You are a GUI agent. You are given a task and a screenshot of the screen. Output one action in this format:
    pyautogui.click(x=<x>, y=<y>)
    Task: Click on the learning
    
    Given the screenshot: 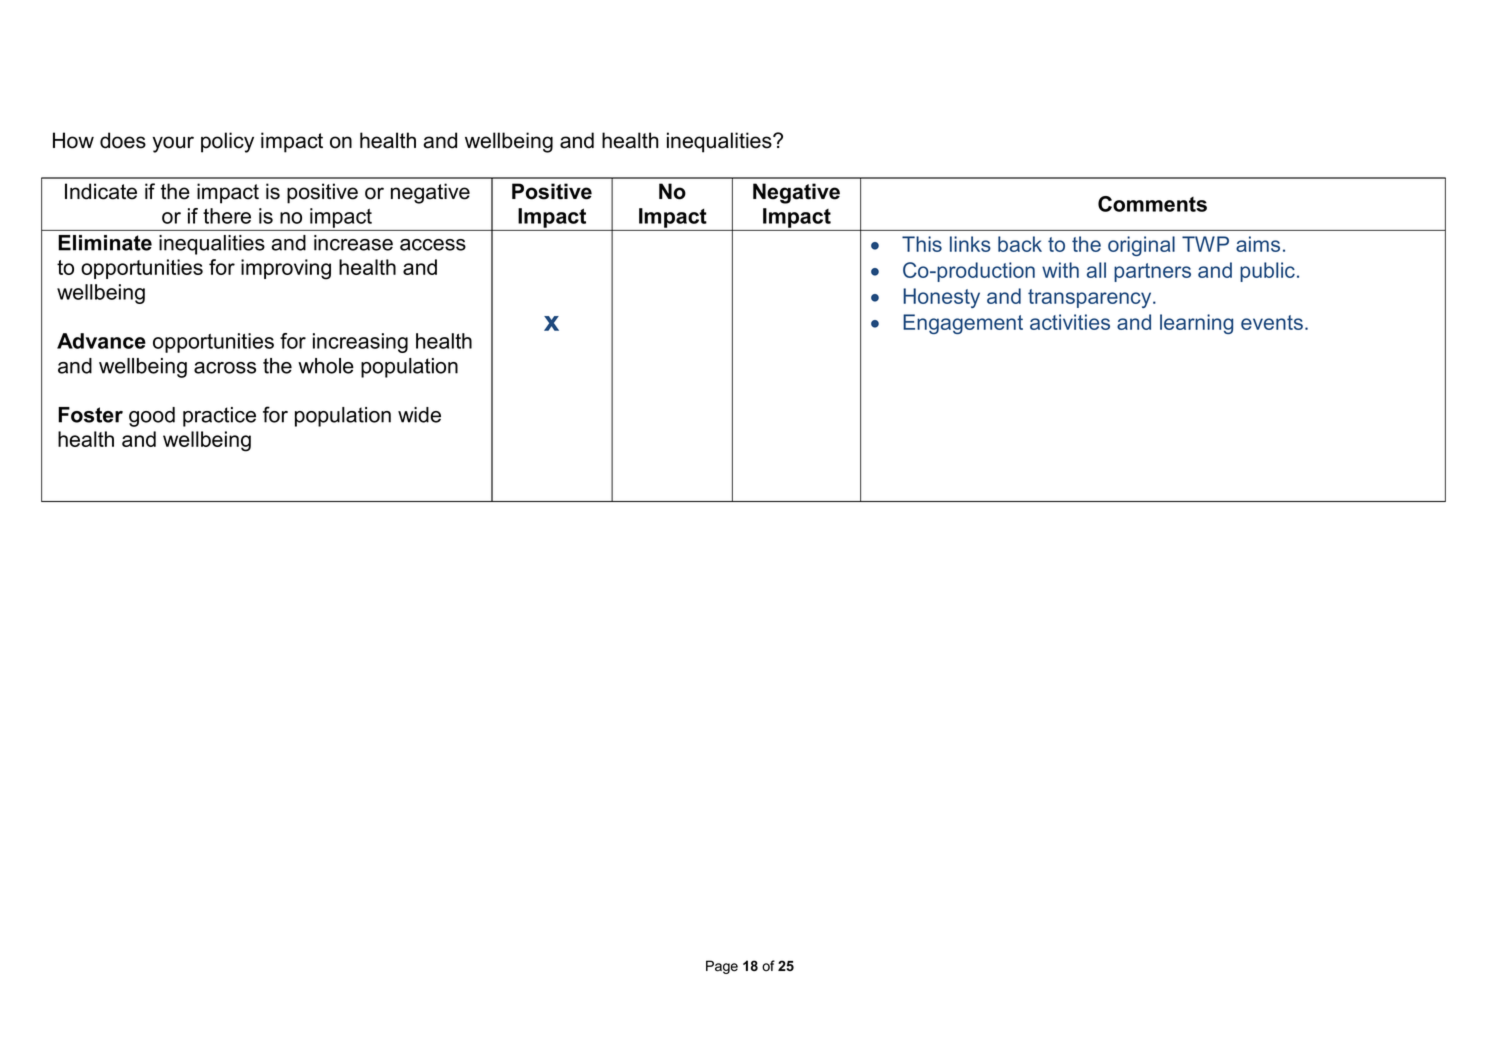 What is the action you would take?
    pyautogui.click(x=1196, y=324)
